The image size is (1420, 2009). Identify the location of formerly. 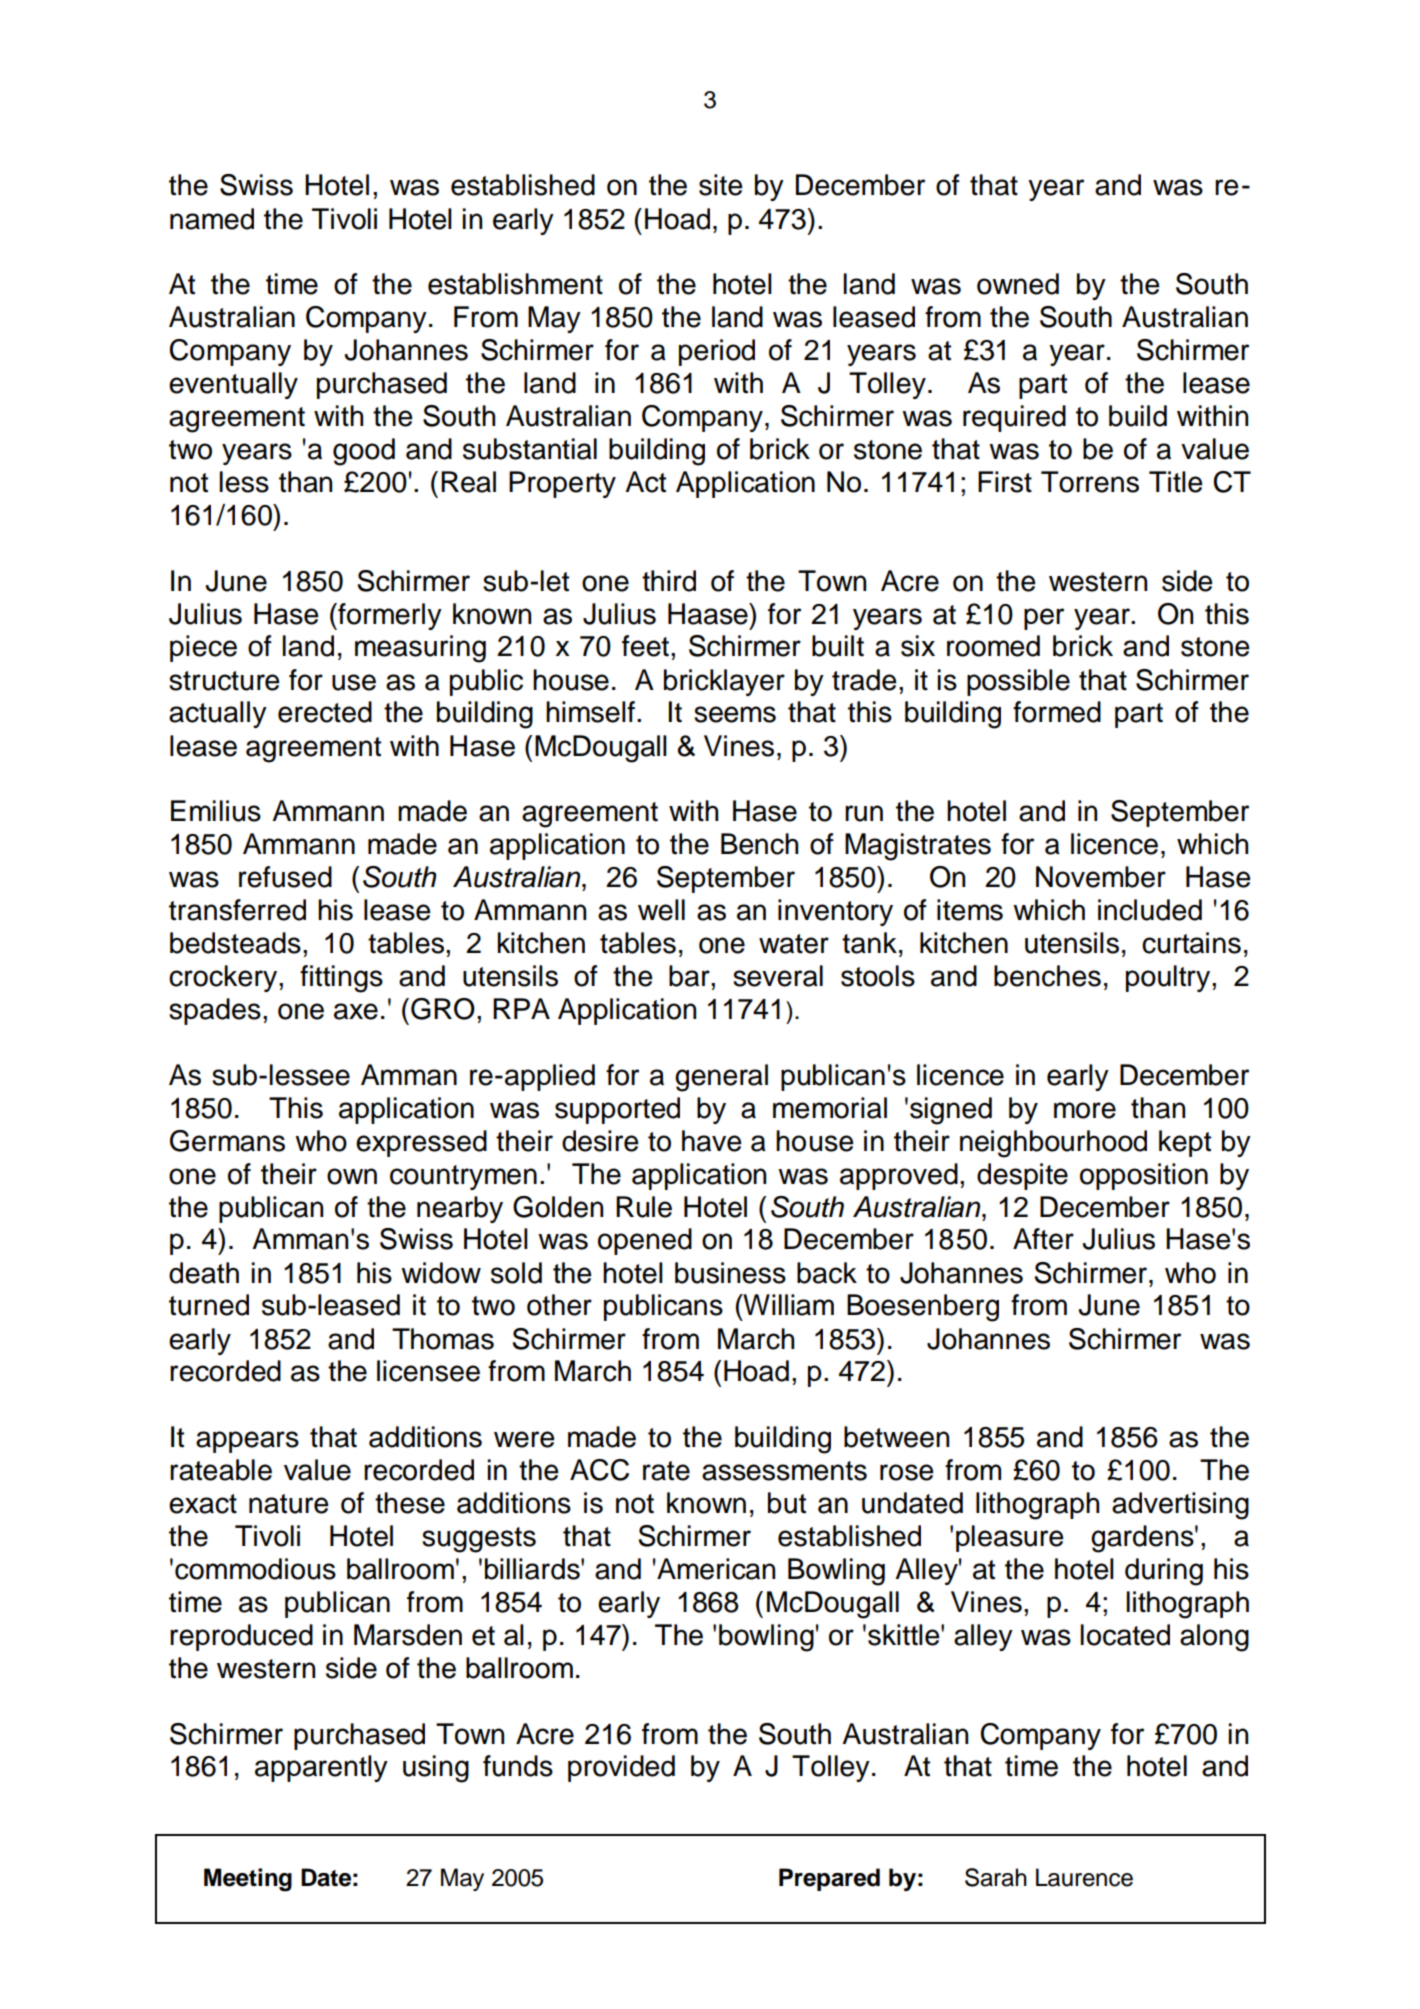
(389, 616).
